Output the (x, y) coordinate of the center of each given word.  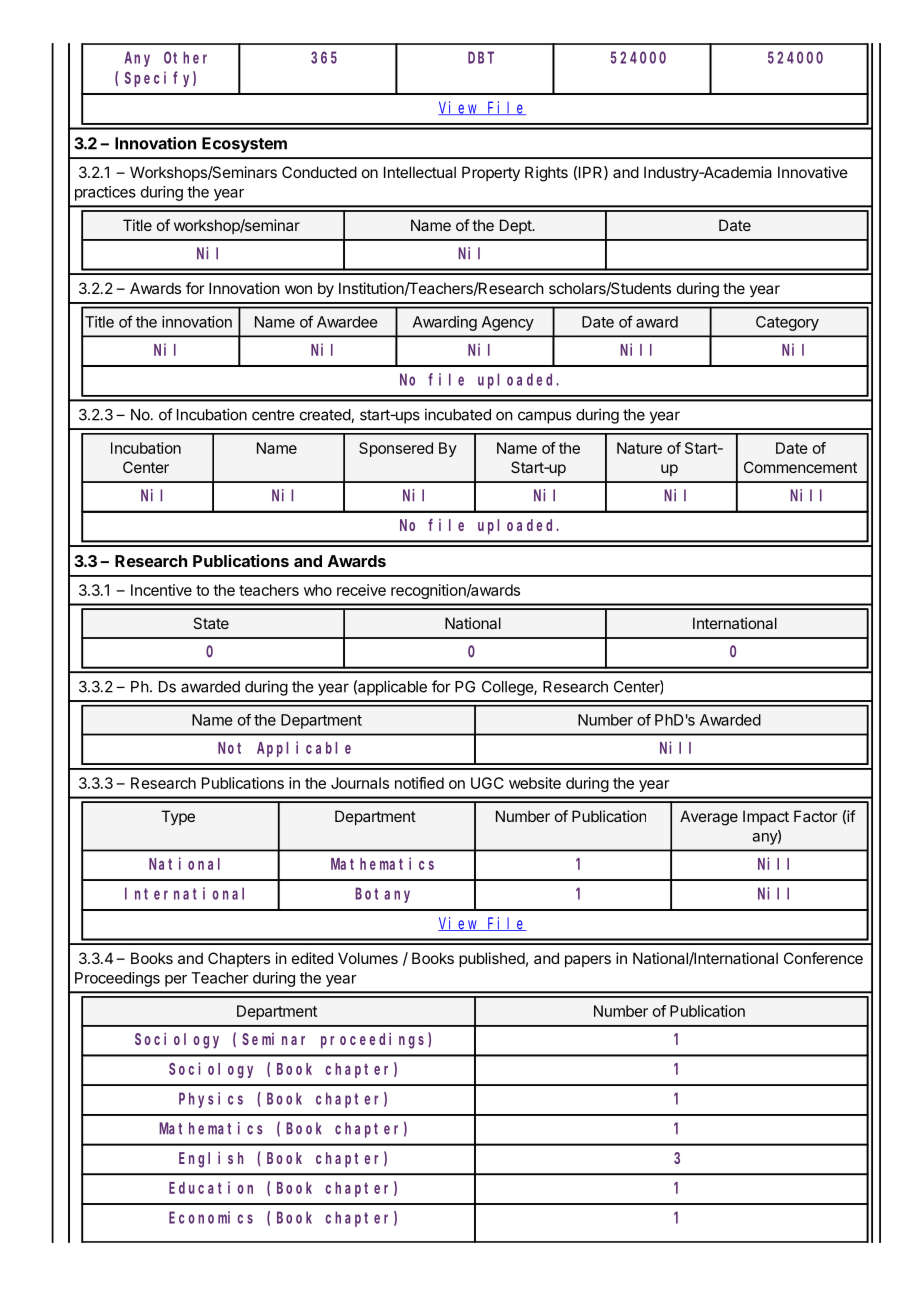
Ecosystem (244, 145)
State (211, 623)
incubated (458, 414)
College (508, 688)
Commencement (800, 467)
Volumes (368, 958)
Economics (211, 1217)
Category (787, 323)
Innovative (813, 172)
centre (273, 415)
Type (178, 817)
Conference (823, 958)
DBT (481, 58)
